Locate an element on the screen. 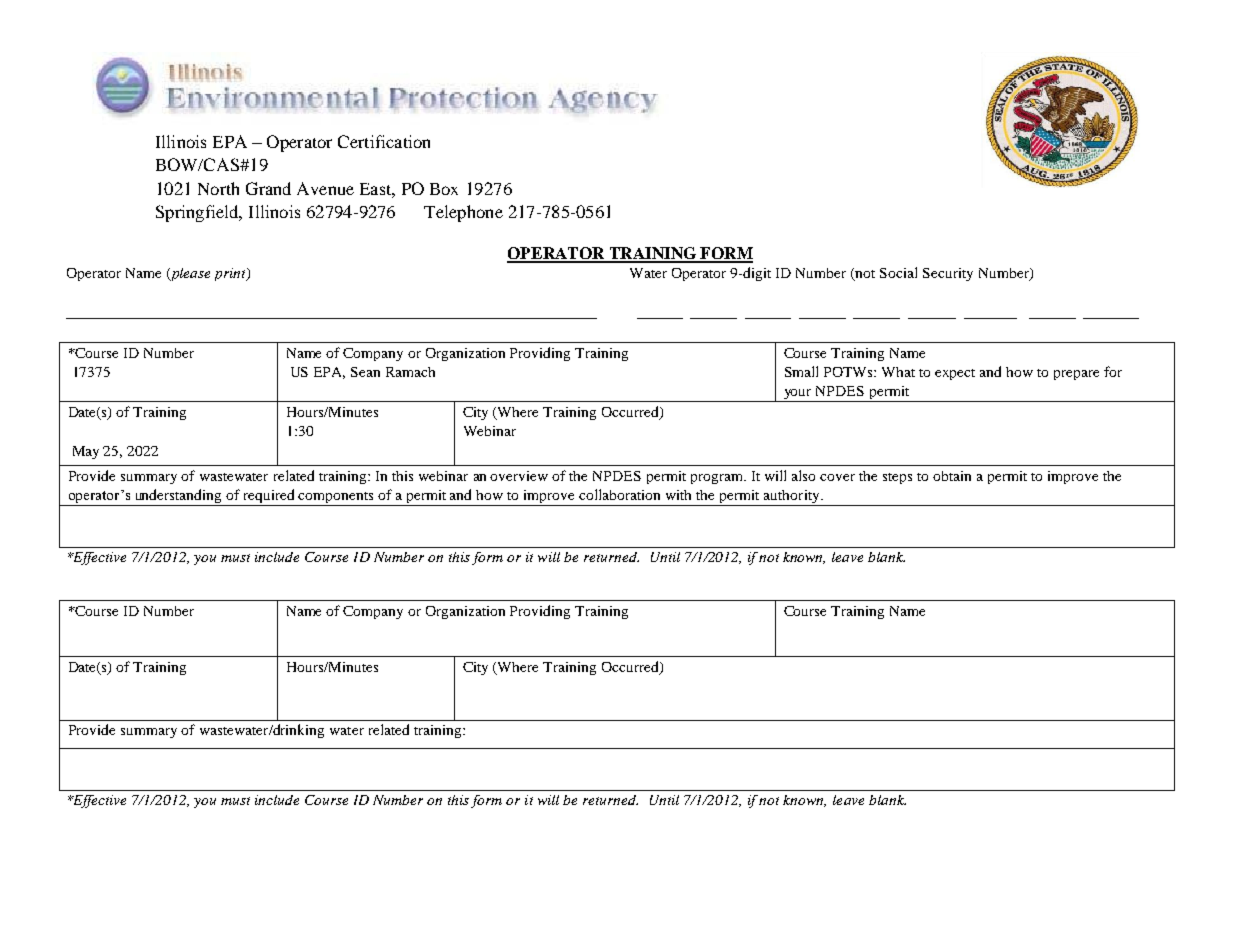 The image size is (1233, 952). Security is located at coordinates (948, 274).
